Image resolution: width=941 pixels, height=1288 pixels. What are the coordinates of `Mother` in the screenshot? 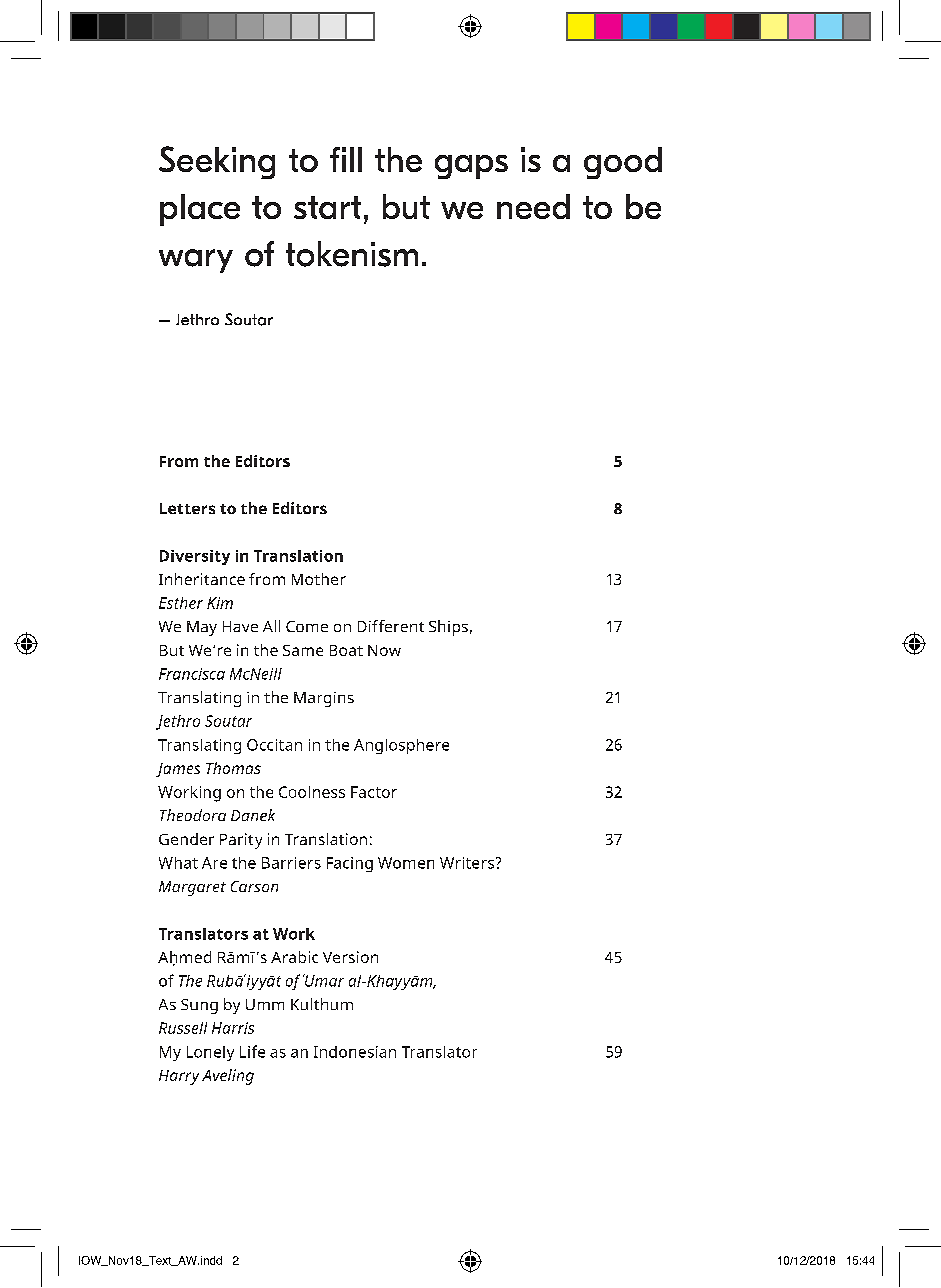 It's located at (319, 579).
